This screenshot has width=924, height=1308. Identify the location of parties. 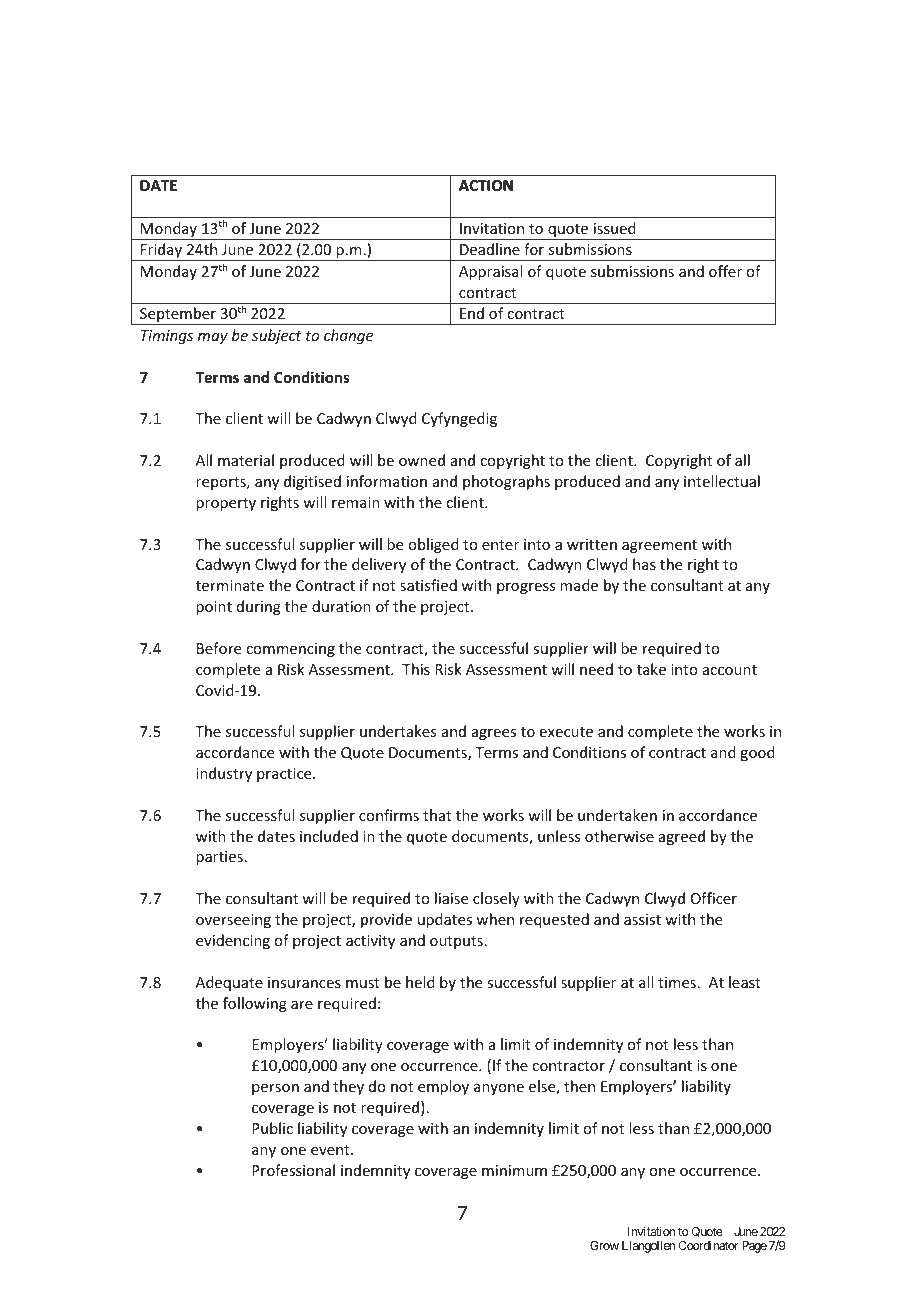
(219, 858).
